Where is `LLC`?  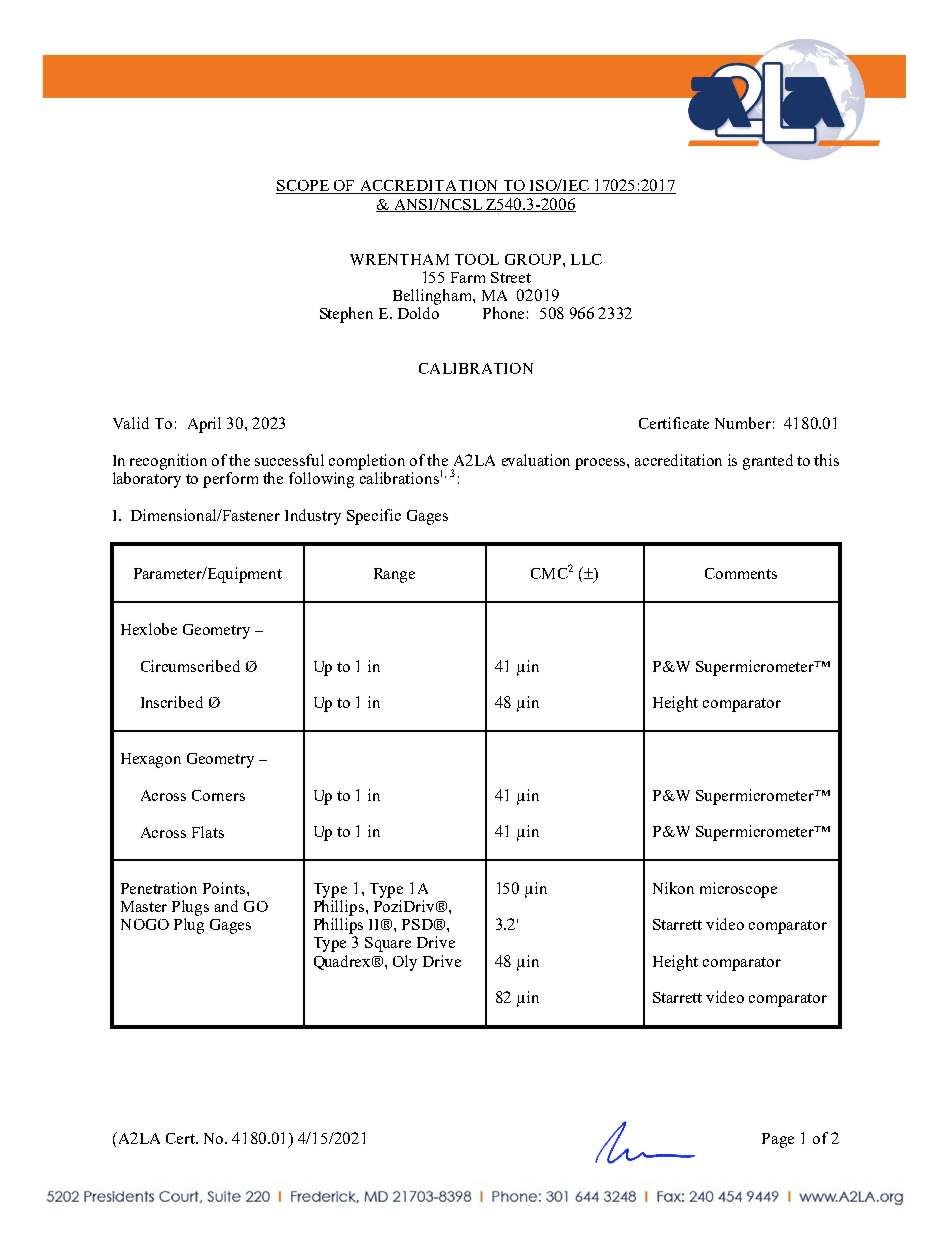 LLC is located at coordinates (586, 259).
